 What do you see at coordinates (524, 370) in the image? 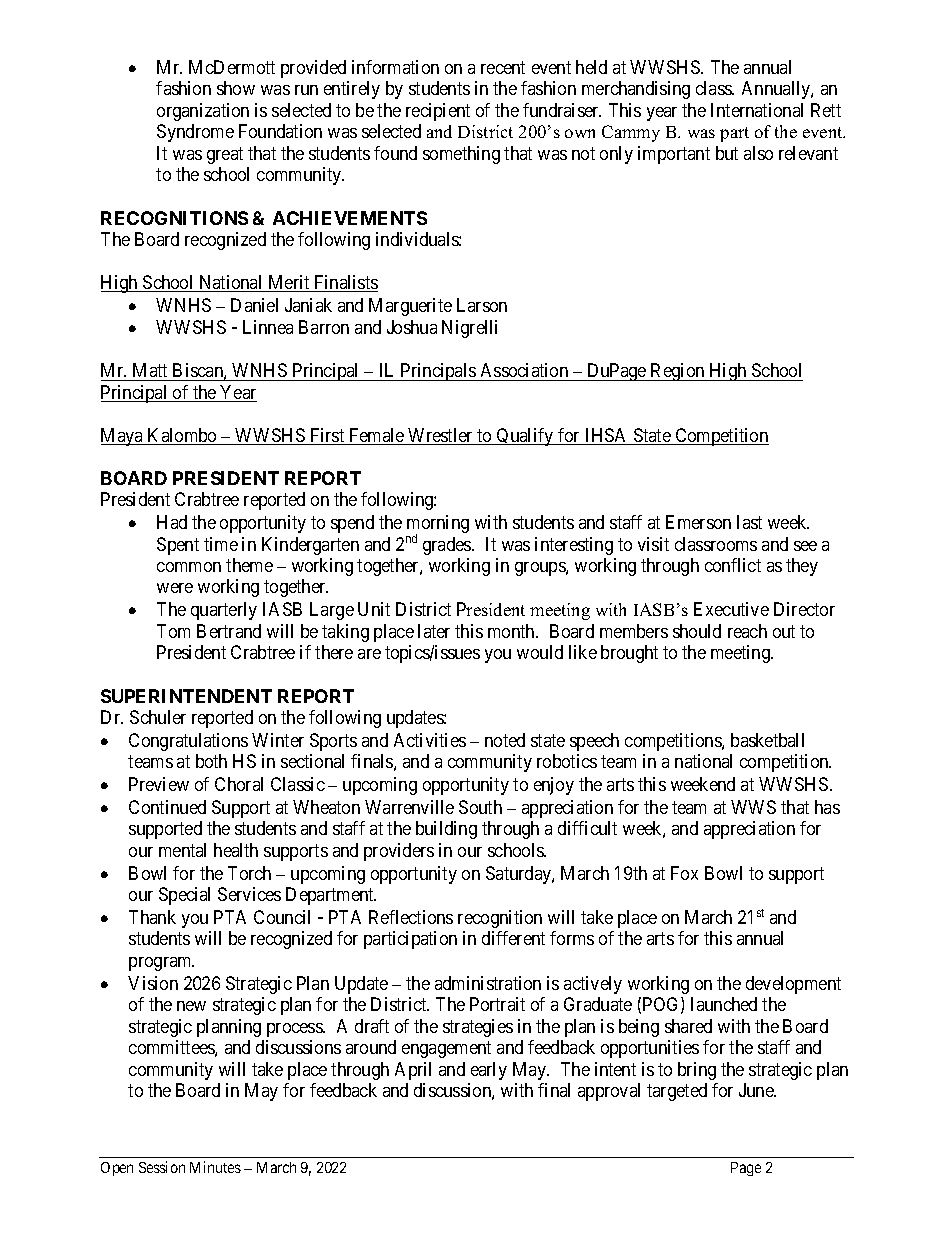
I see `Association` at bounding box center [524, 370].
